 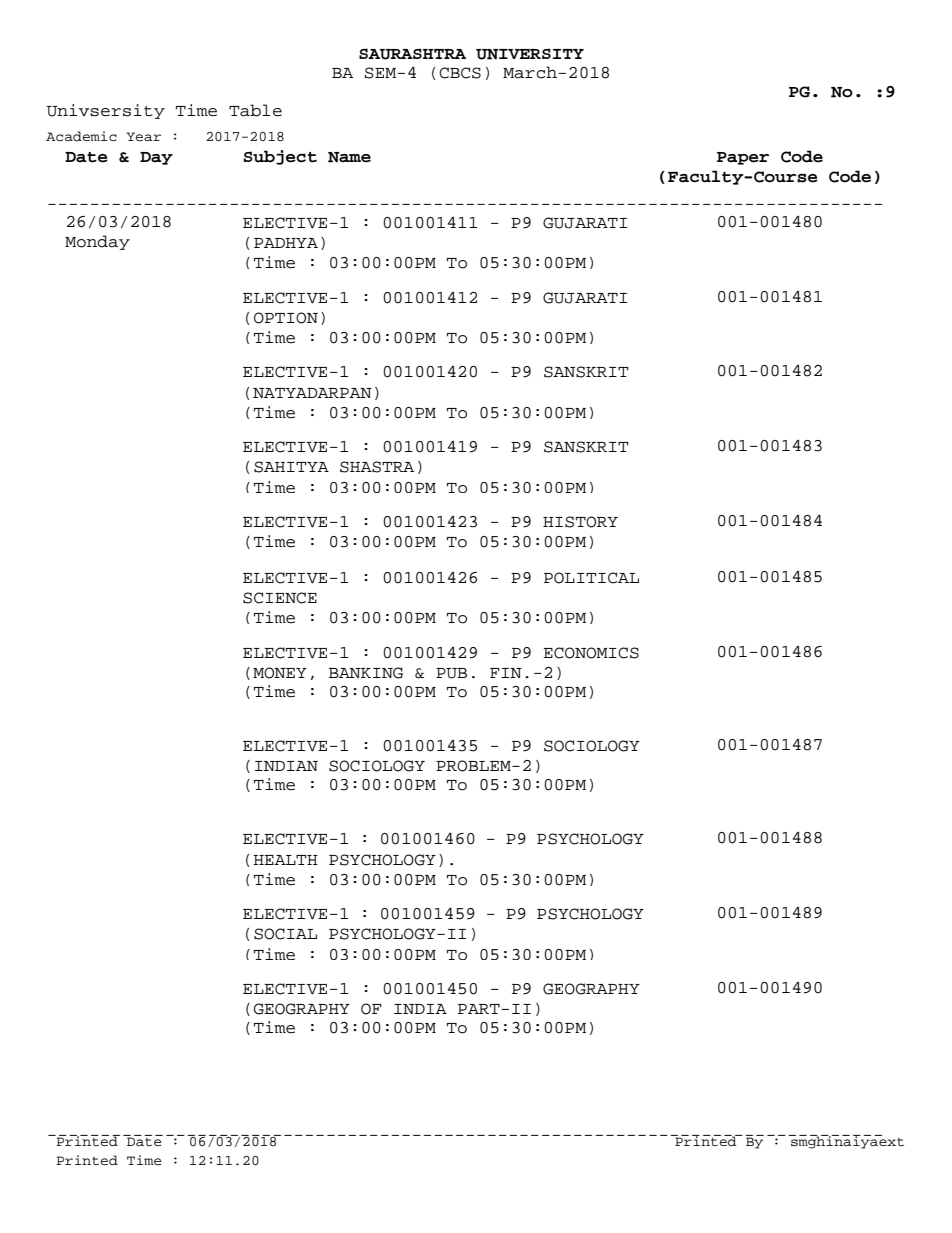 What do you see at coordinates (366, 673) in the image?
I see `BANKING` at bounding box center [366, 673].
